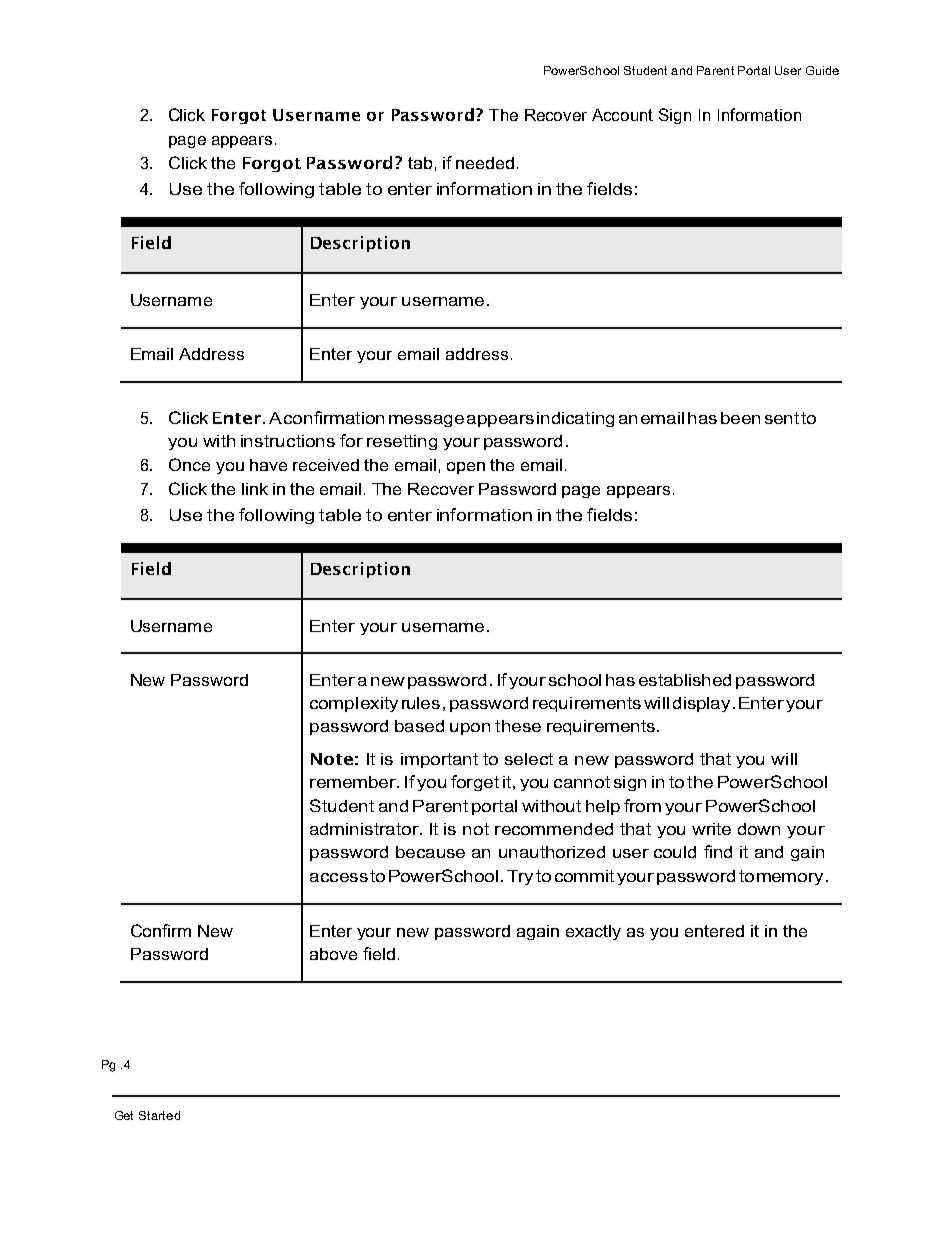  Describe the element at coordinates (485, 163) in the screenshot. I see `needed` at that location.
